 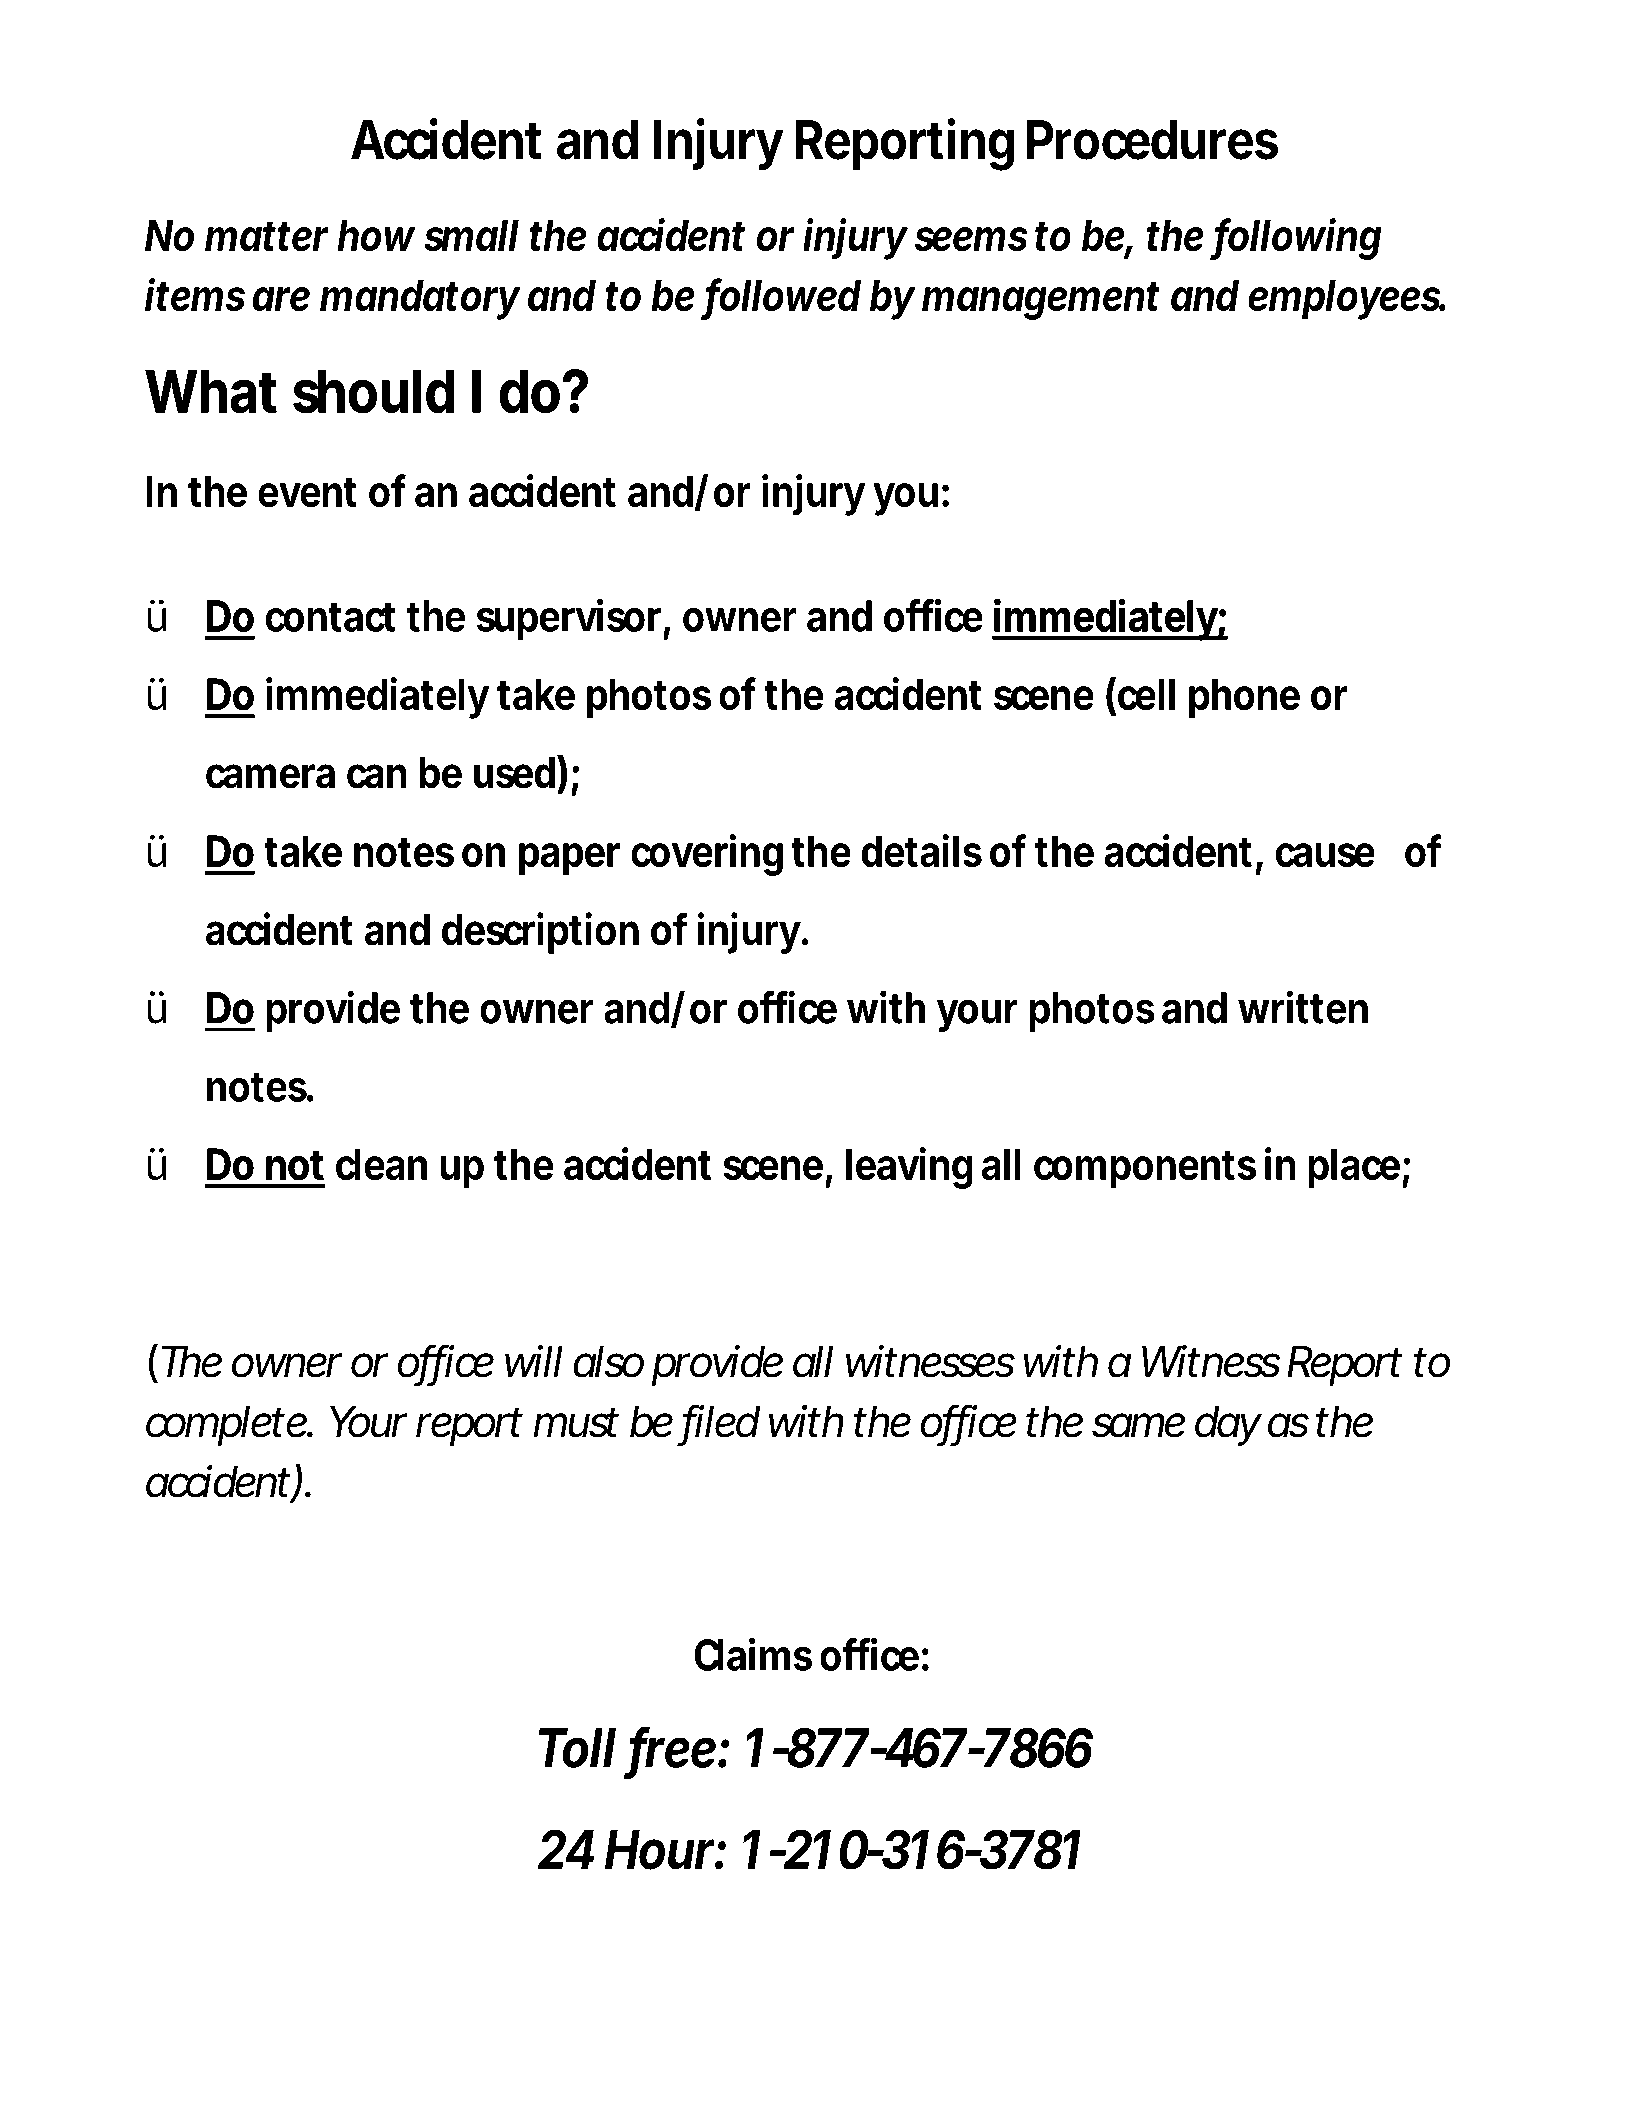 I want to click on Claims, so click(x=753, y=1654).
